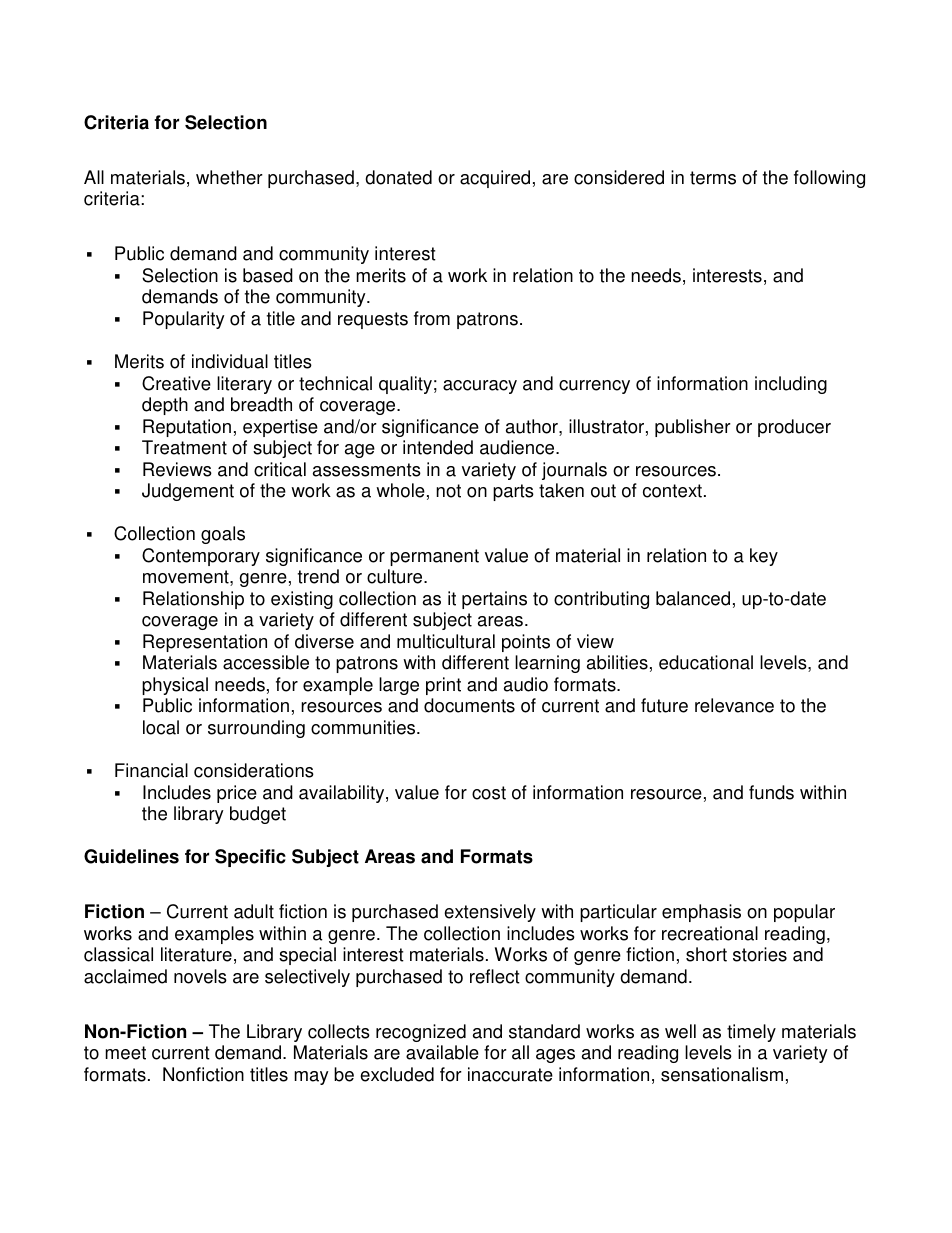  Describe the element at coordinates (480, 387) in the page. I see `accuracy` at that location.
